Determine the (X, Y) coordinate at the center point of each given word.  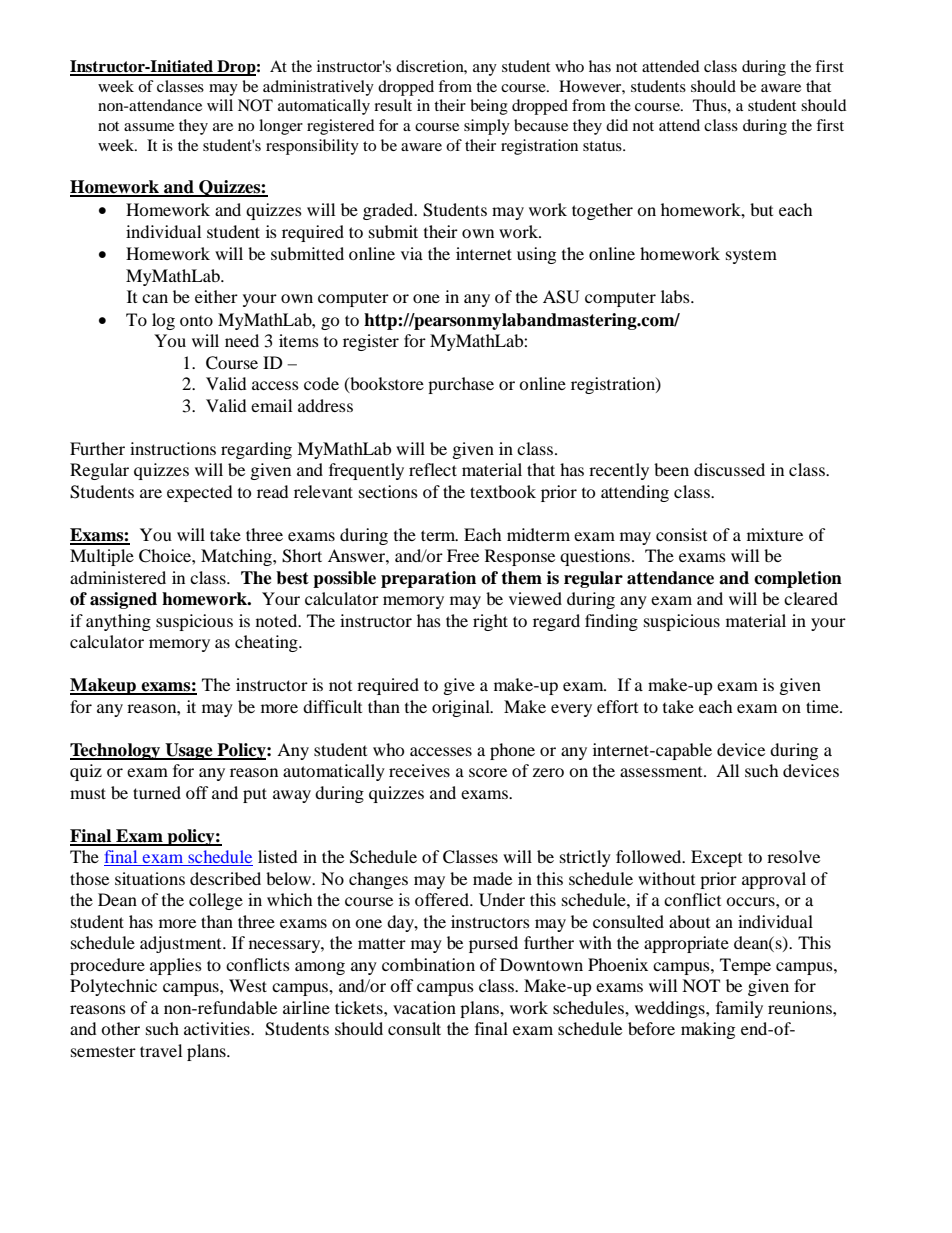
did (617, 125)
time (823, 706)
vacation (424, 1007)
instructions (173, 448)
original (462, 708)
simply (487, 127)
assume (149, 127)
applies (176, 966)
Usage (189, 751)
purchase (461, 385)
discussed (729, 469)
